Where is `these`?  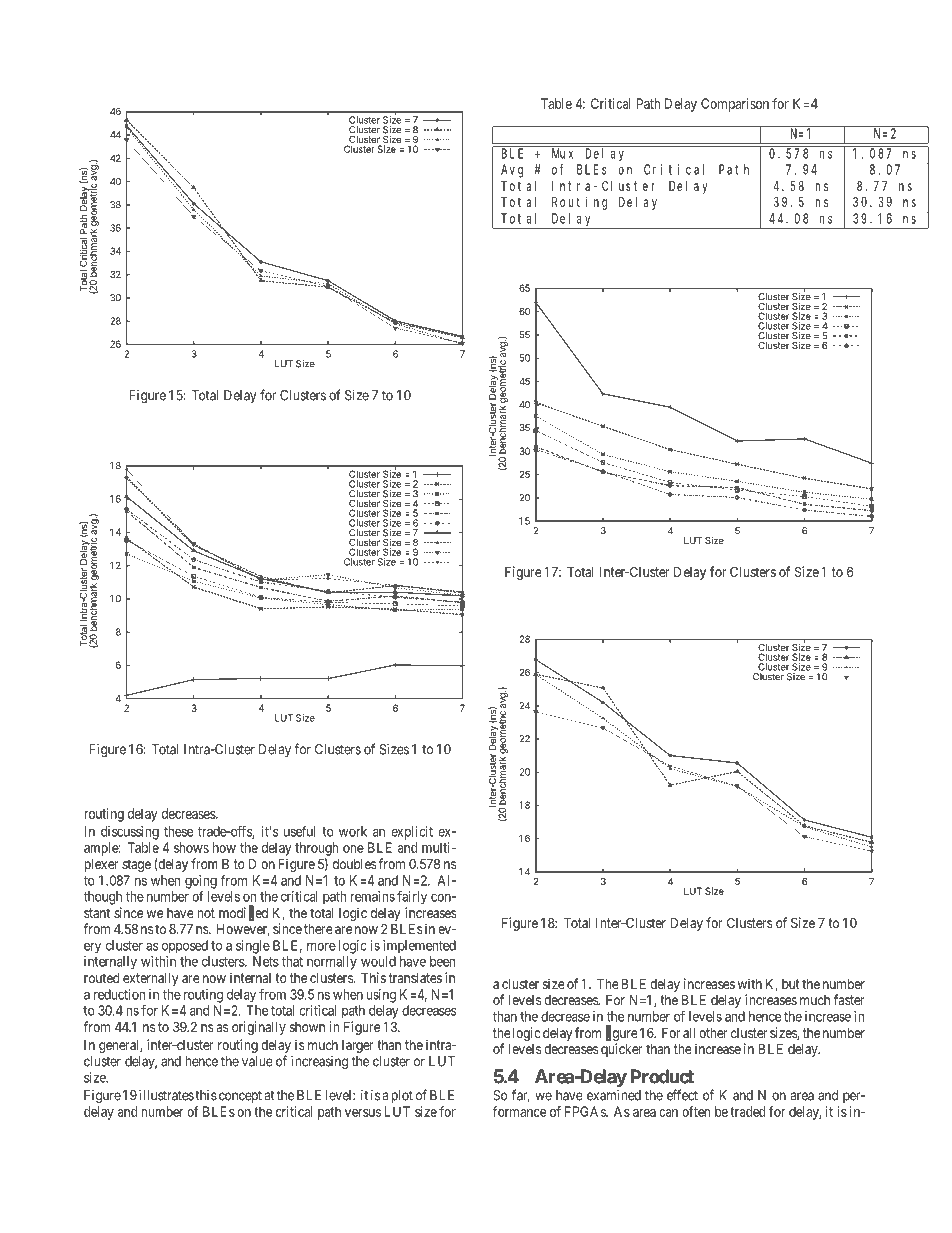
these is located at coordinates (178, 831).
